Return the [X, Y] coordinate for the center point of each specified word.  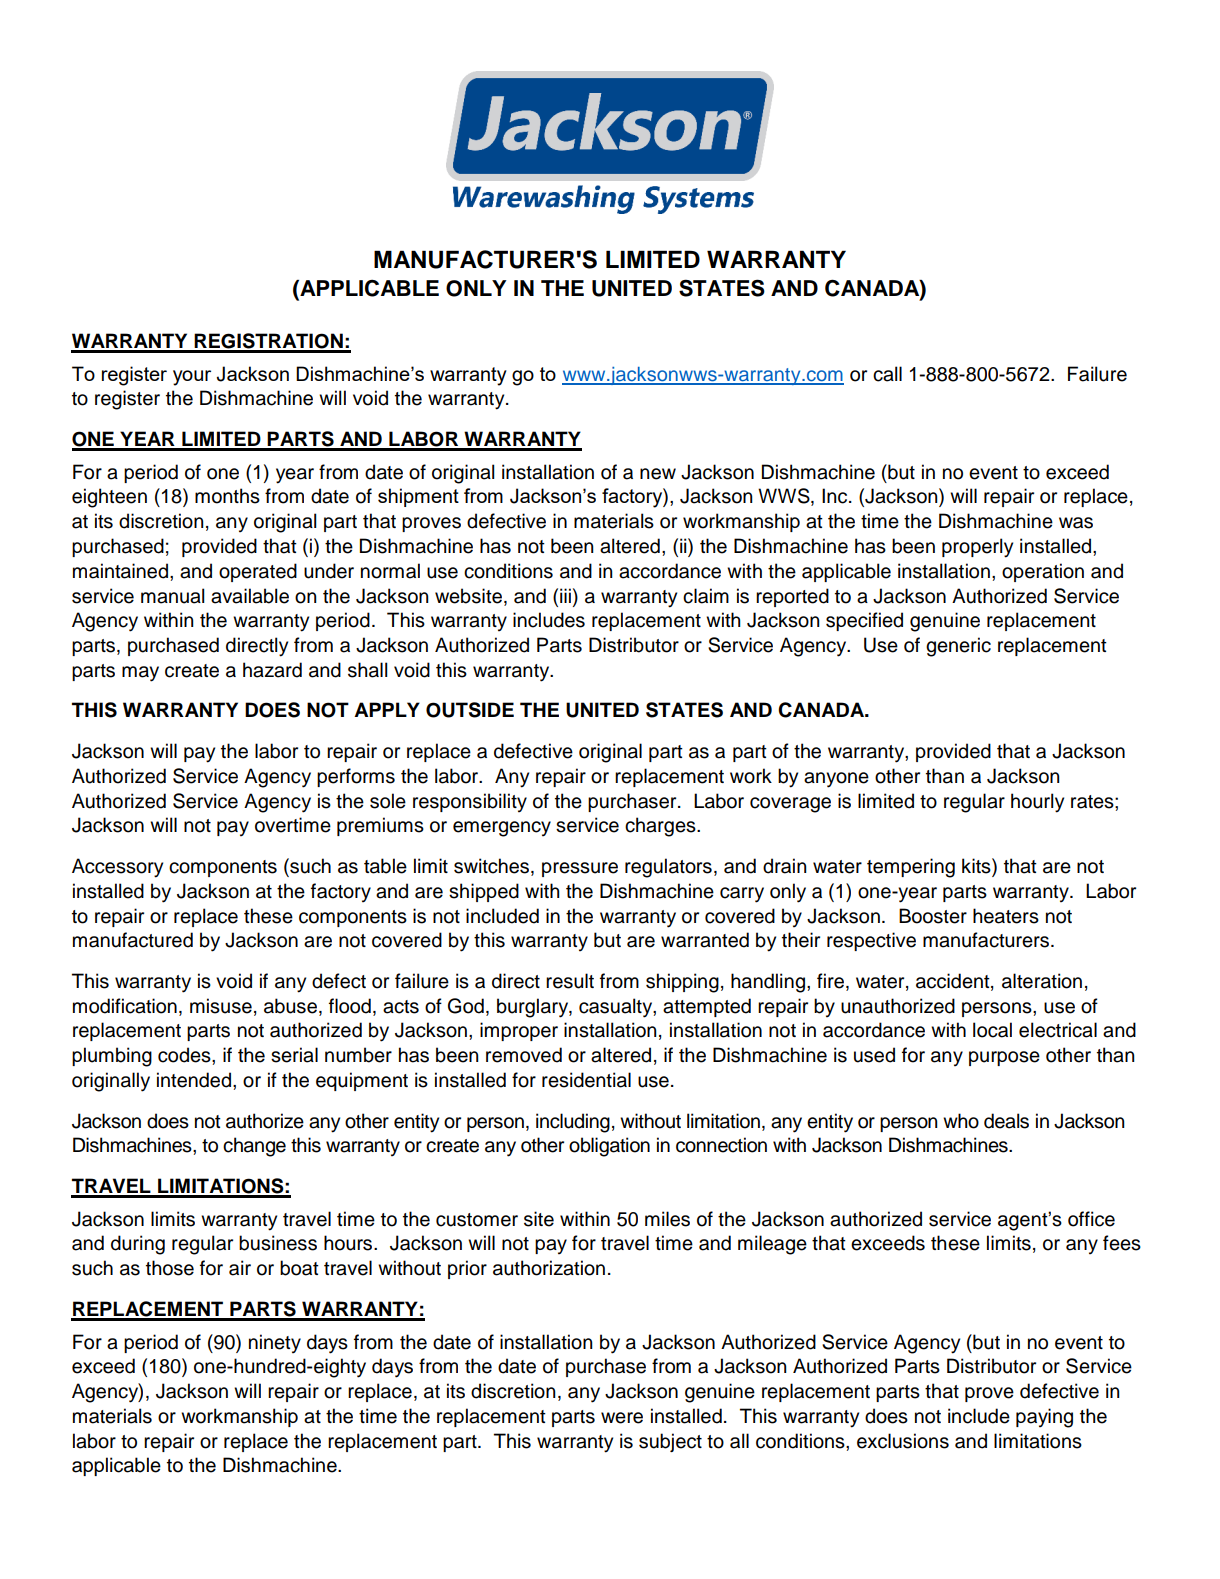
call [887, 374]
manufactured [133, 940]
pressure [580, 869]
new [658, 474]
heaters [1006, 916]
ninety [275, 1343]
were [622, 1418]
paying [1044, 1418]
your [192, 378]
